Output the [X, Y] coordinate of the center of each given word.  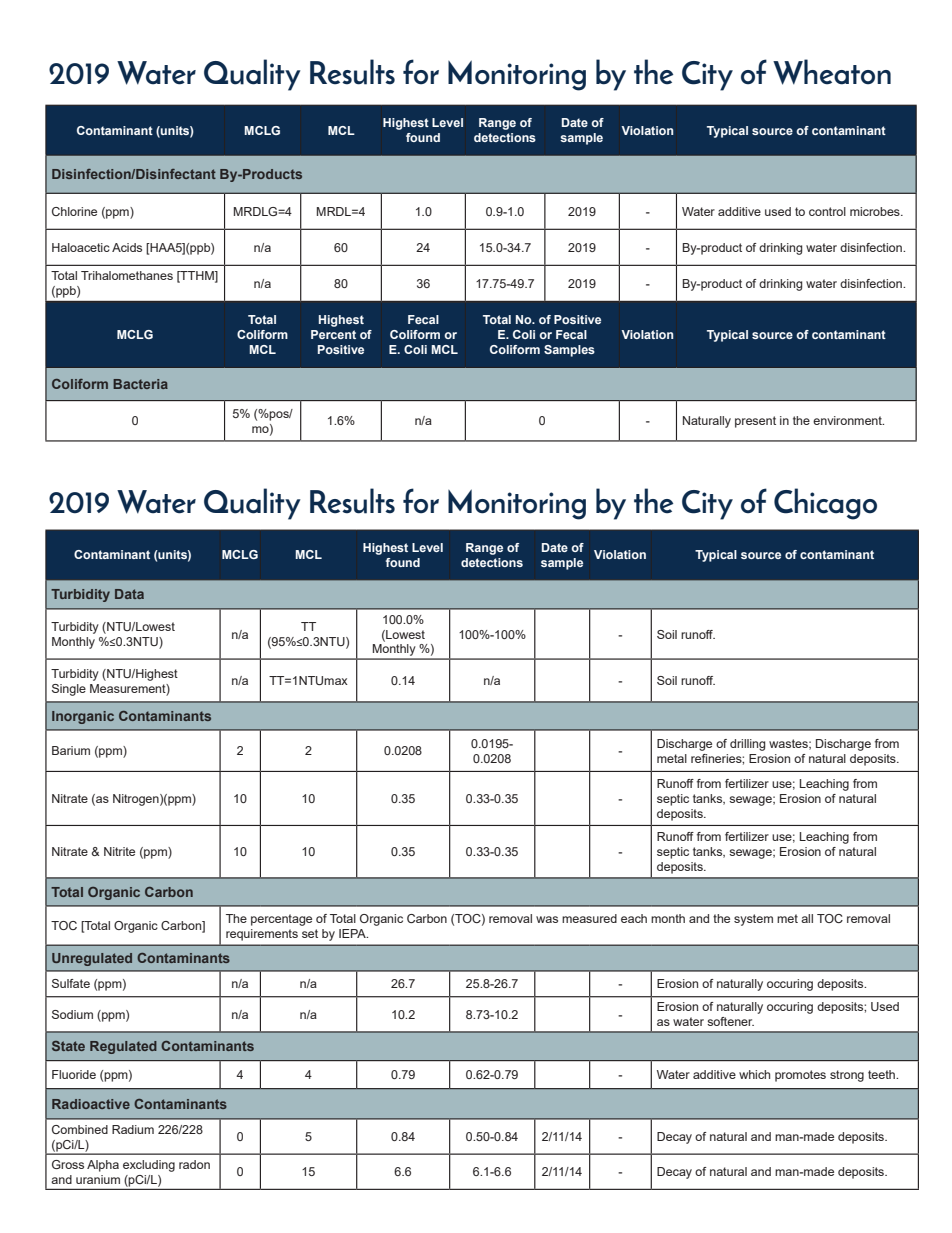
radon [194, 1164]
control [827, 211]
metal [672, 758]
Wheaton [832, 72]
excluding [149, 1166]
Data [129, 594]
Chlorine [74, 211]
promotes [800, 1076]
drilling [747, 745]
